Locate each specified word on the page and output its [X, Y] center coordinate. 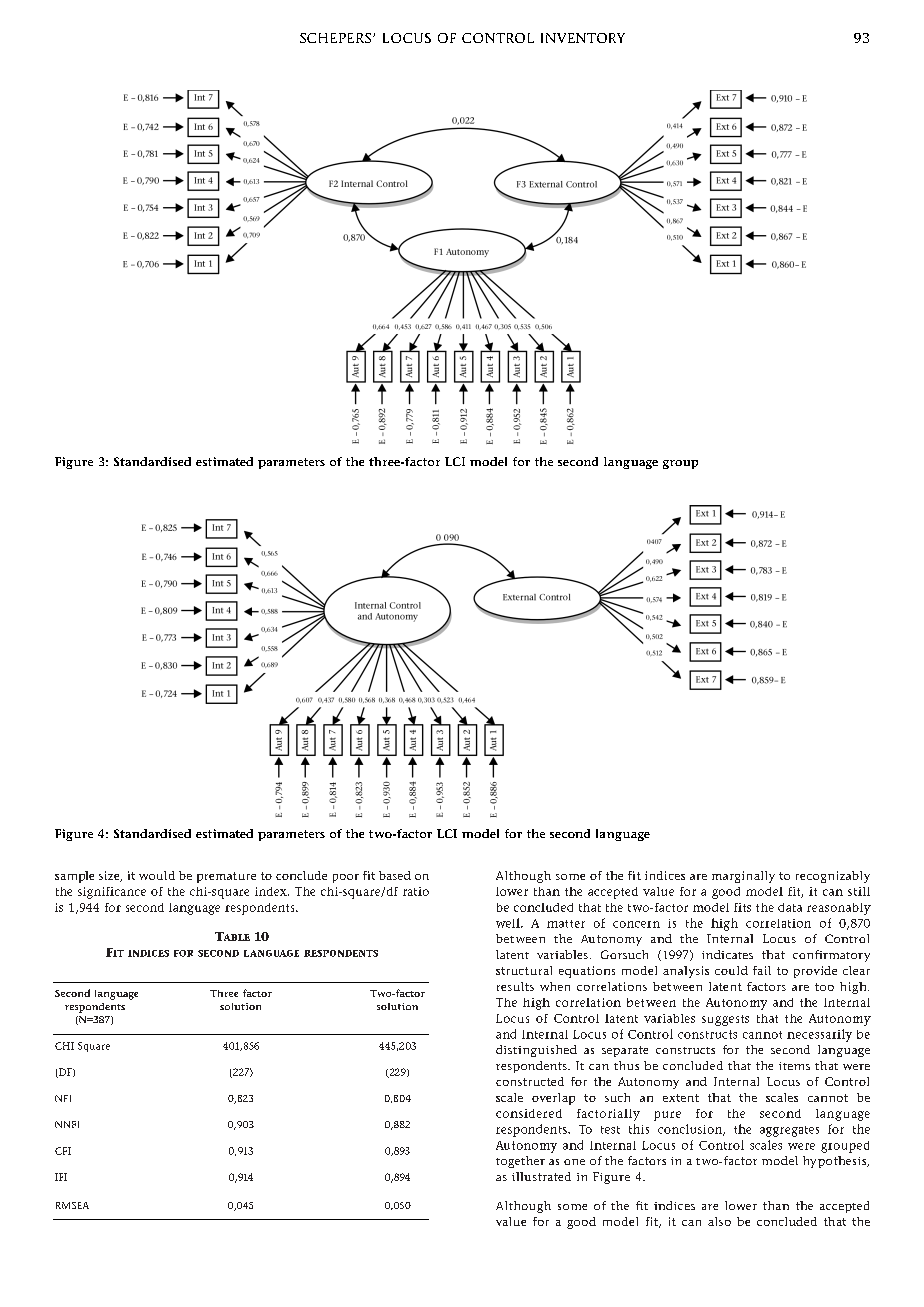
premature [226, 877]
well [509, 923]
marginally [743, 877]
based [395, 875]
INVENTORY [583, 38]
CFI [63, 1151]
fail [762, 970]
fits [742, 907]
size [110, 876]
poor [346, 878]
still [859, 891]
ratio [416, 891]
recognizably [833, 877]
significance [112, 893]
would [157, 875]
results [515, 986]
